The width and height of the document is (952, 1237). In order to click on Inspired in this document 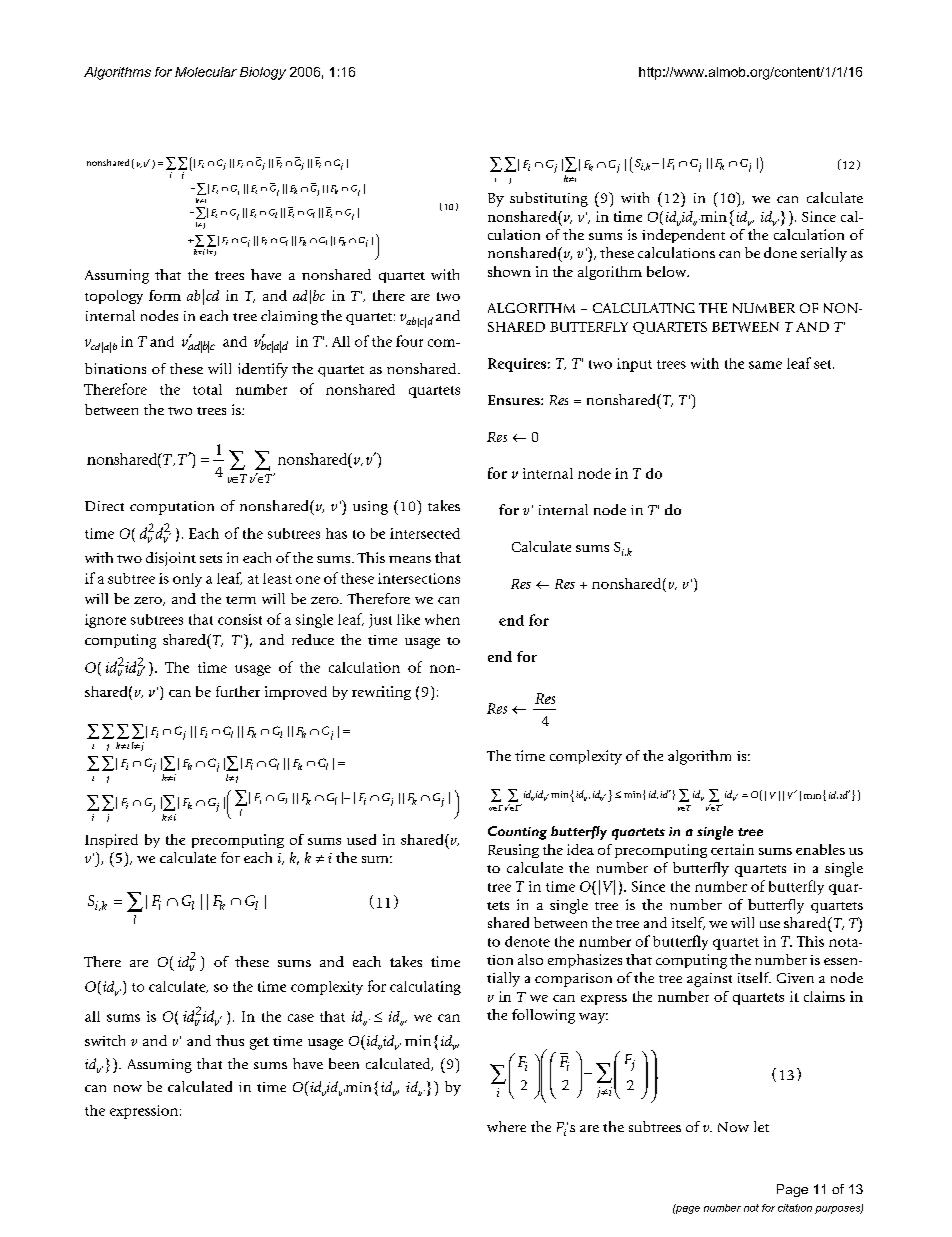, I will do `click(111, 841)`.
